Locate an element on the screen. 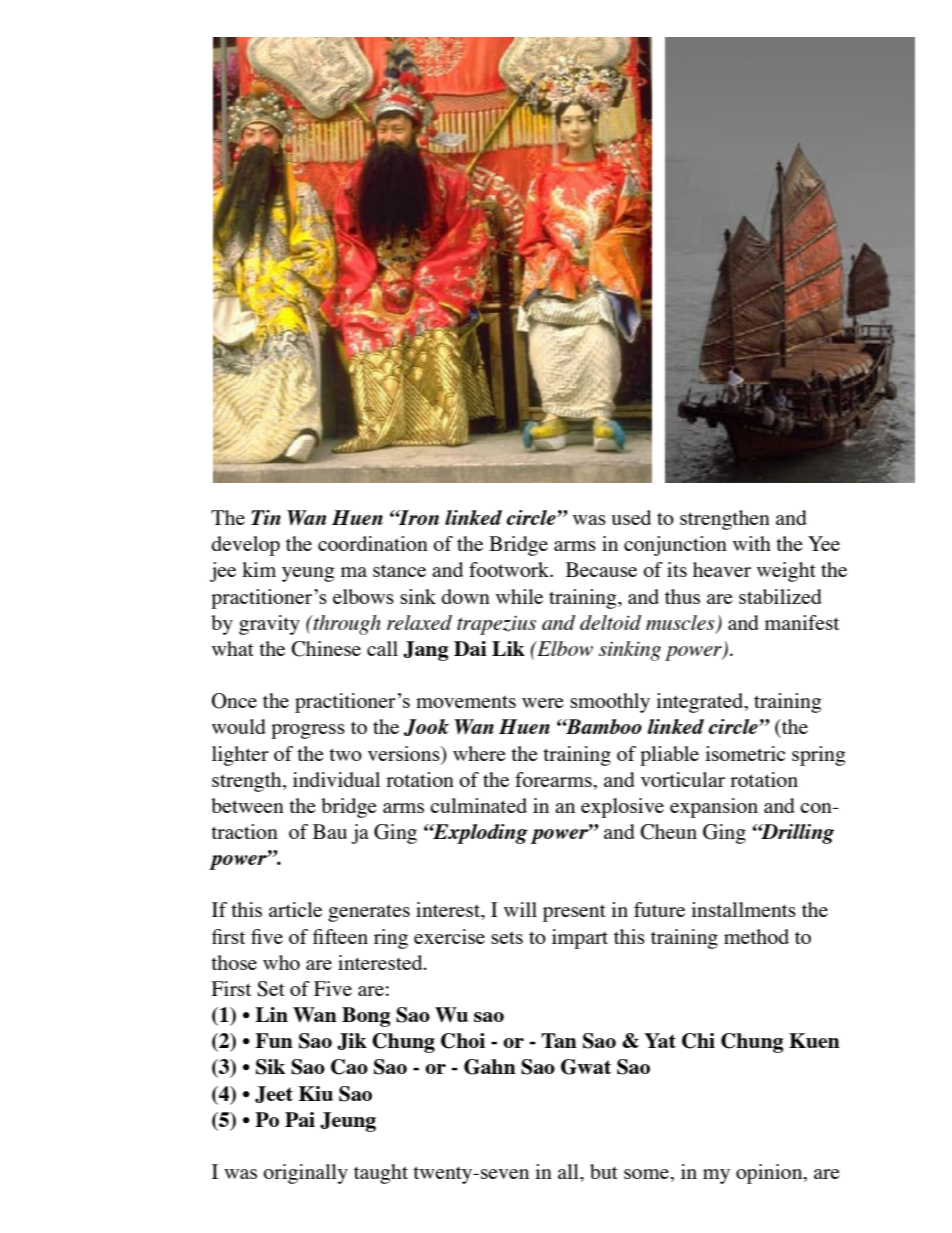 The image size is (952, 1233). where is located at coordinates (479, 753).
